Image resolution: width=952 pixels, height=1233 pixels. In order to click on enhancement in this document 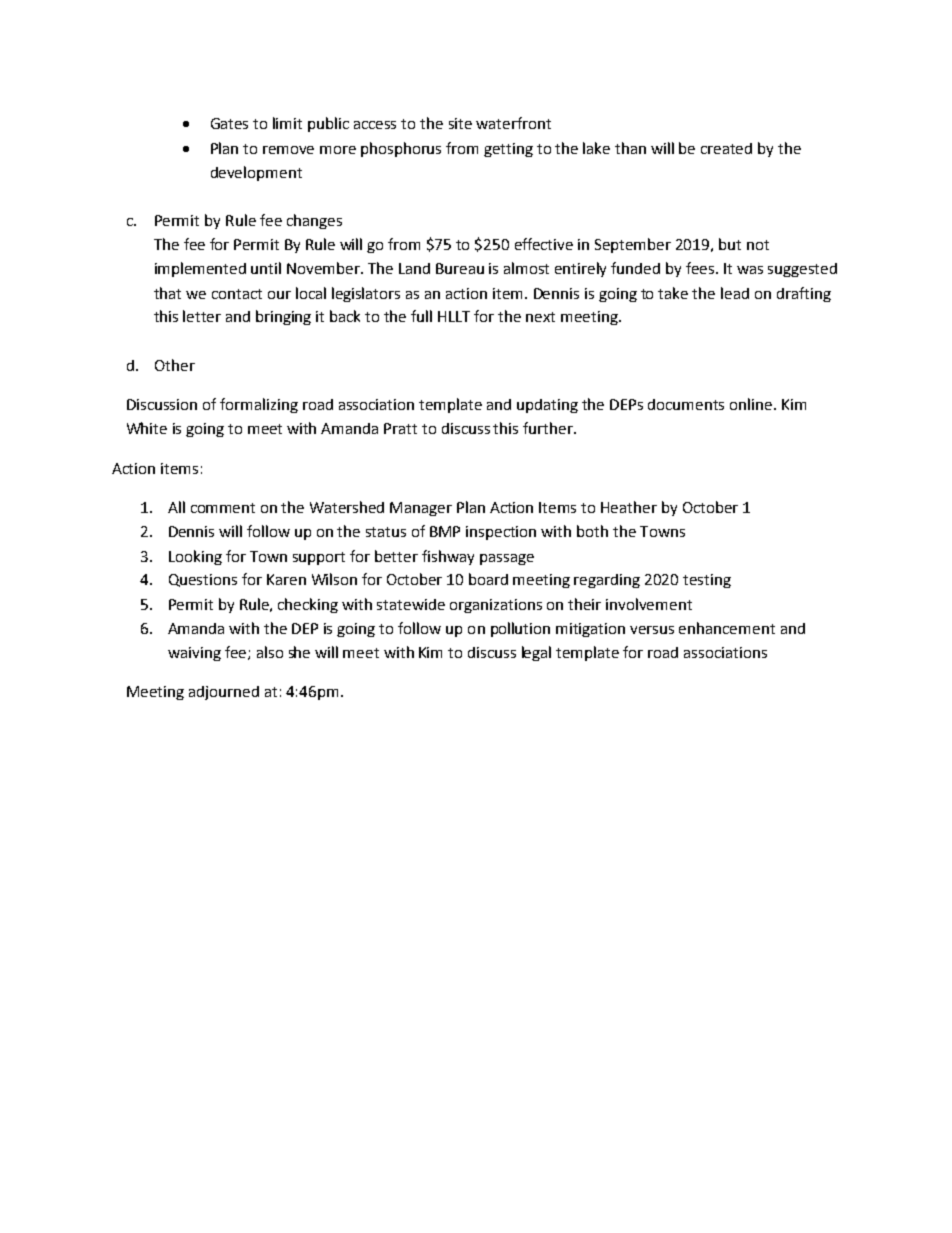, I will do `click(727, 628)`.
